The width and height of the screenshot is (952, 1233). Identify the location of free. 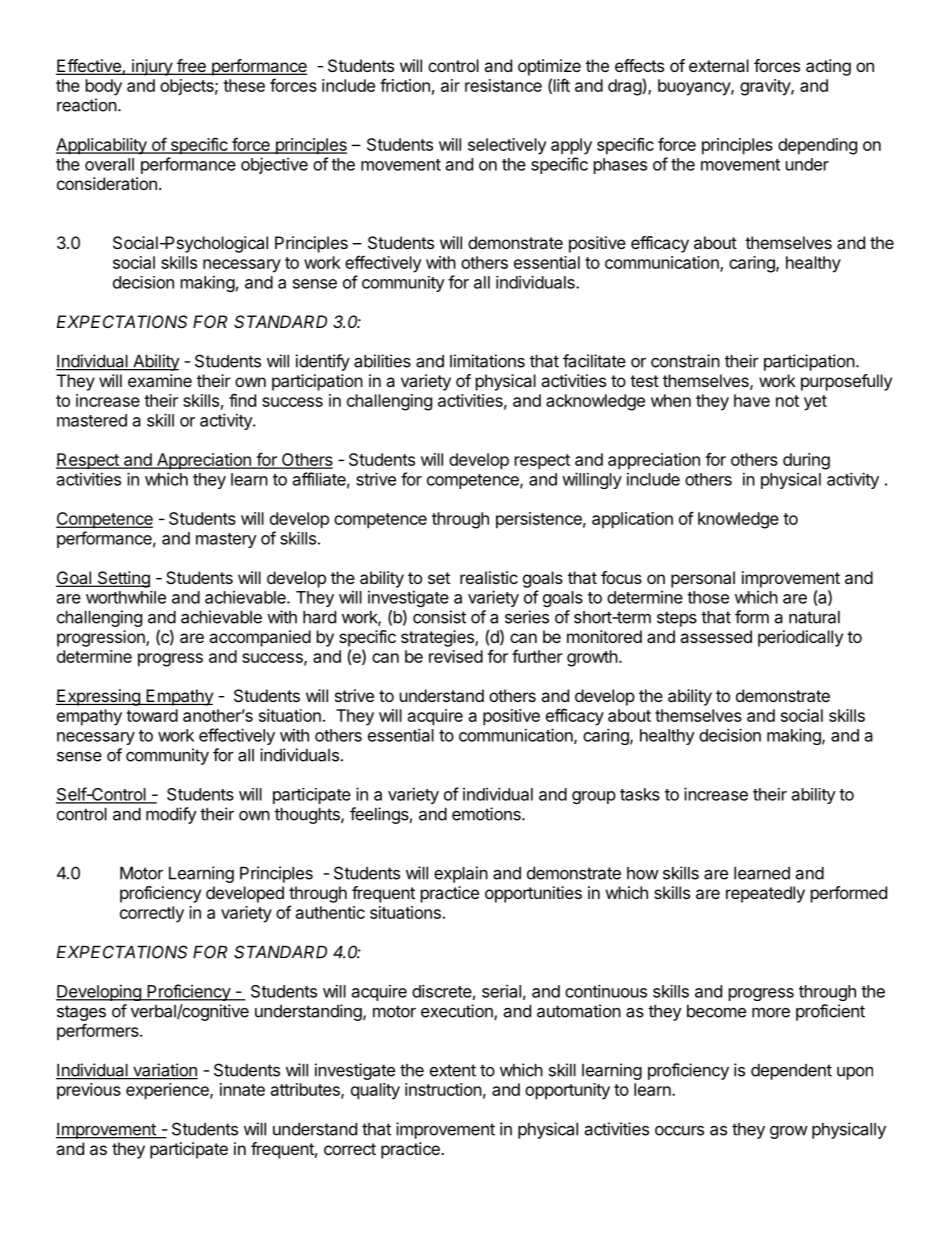
(191, 67).
